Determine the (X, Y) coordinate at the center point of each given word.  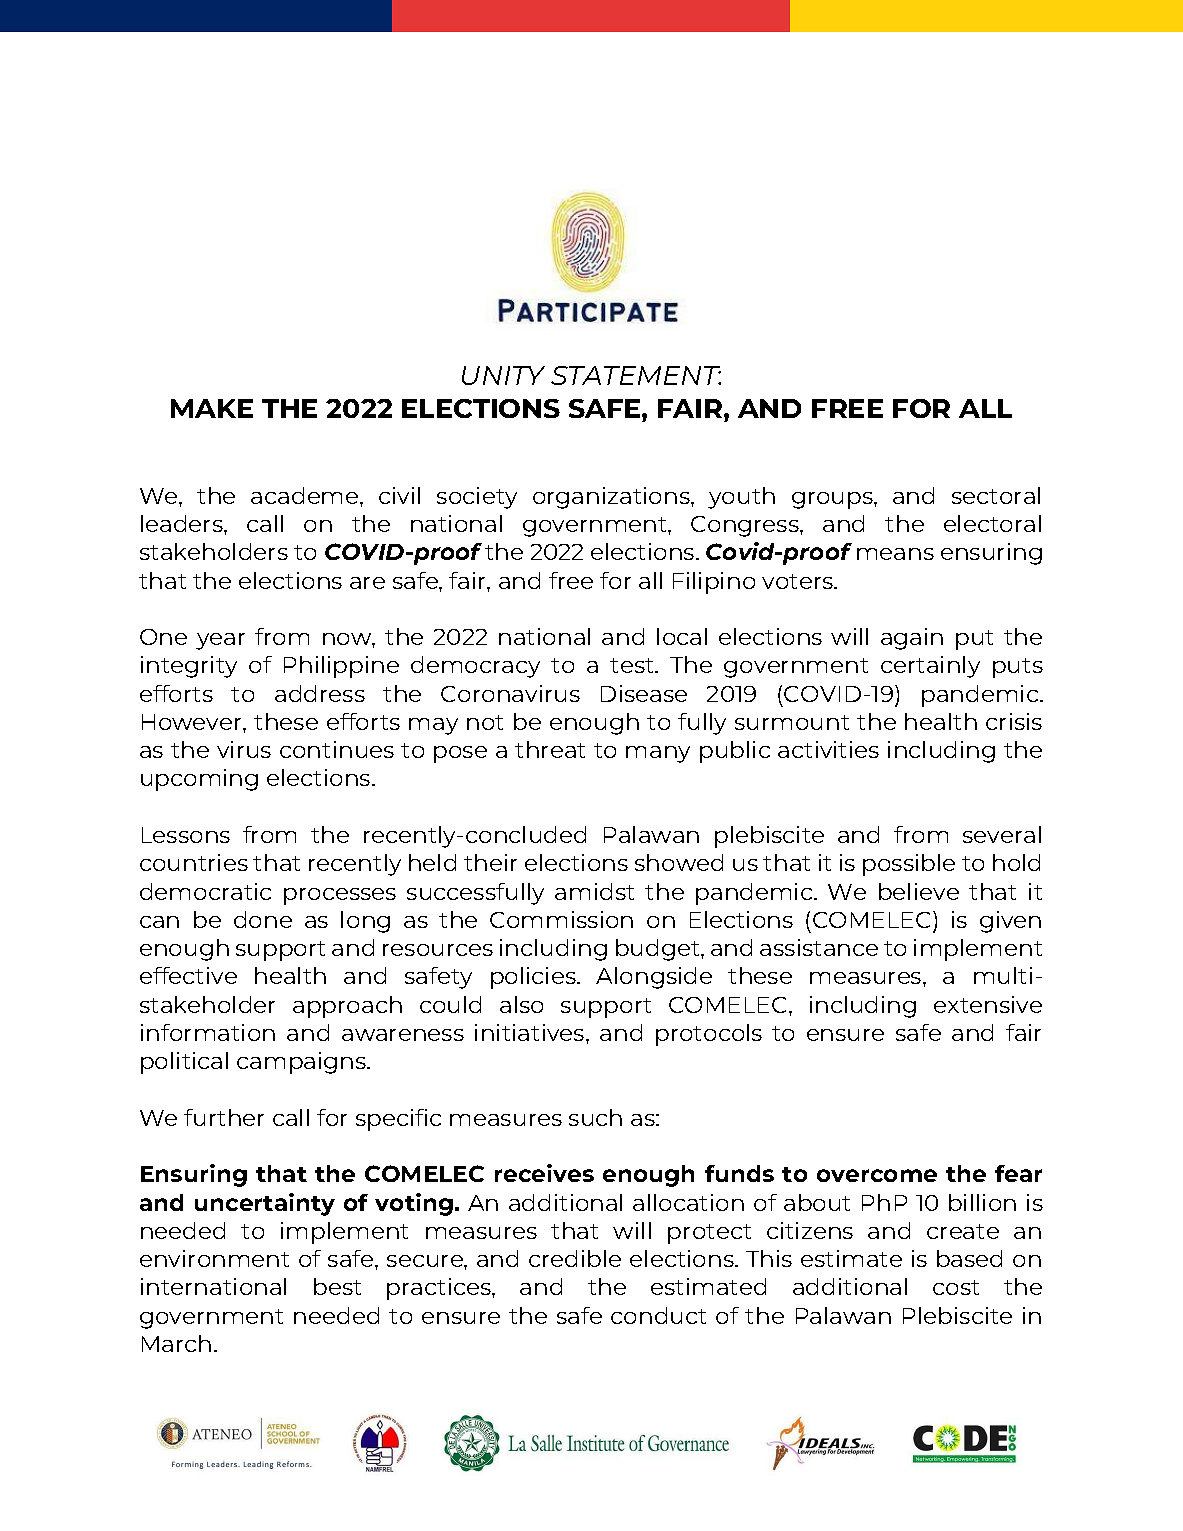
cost (956, 1287)
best (337, 1286)
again (912, 639)
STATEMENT (636, 375)
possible (909, 865)
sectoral (996, 495)
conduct (658, 1315)
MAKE (212, 408)
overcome (877, 1175)
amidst (594, 891)
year (220, 641)
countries (194, 862)
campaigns (303, 1063)
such (595, 1117)
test (633, 665)
